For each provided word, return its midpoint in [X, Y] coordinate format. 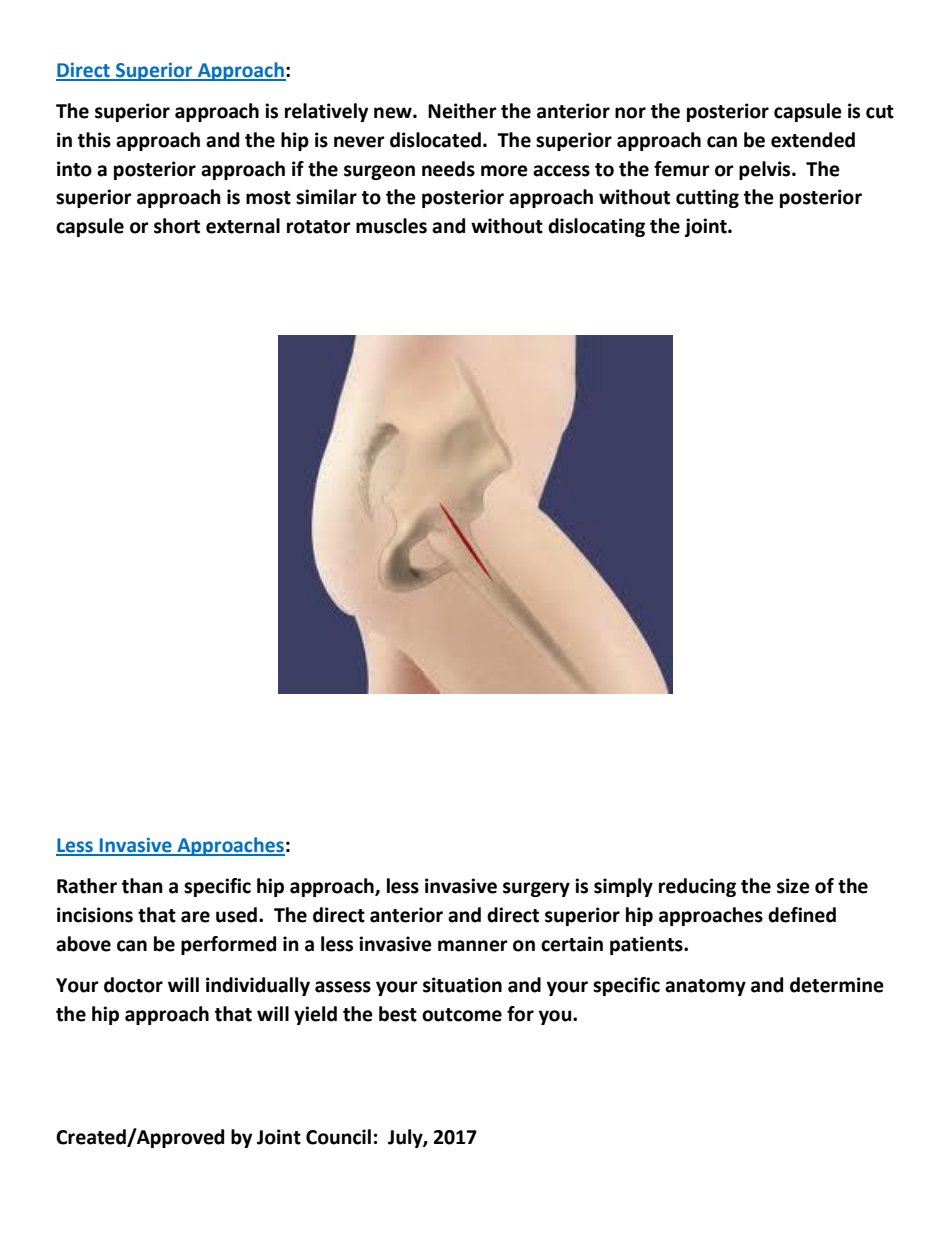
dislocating [596, 227]
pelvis [766, 170]
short [177, 226]
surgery [536, 889]
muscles [391, 226]
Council [338, 1137]
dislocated [435, 140]
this [94, 140]
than [142, 886]
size [793, 886]
